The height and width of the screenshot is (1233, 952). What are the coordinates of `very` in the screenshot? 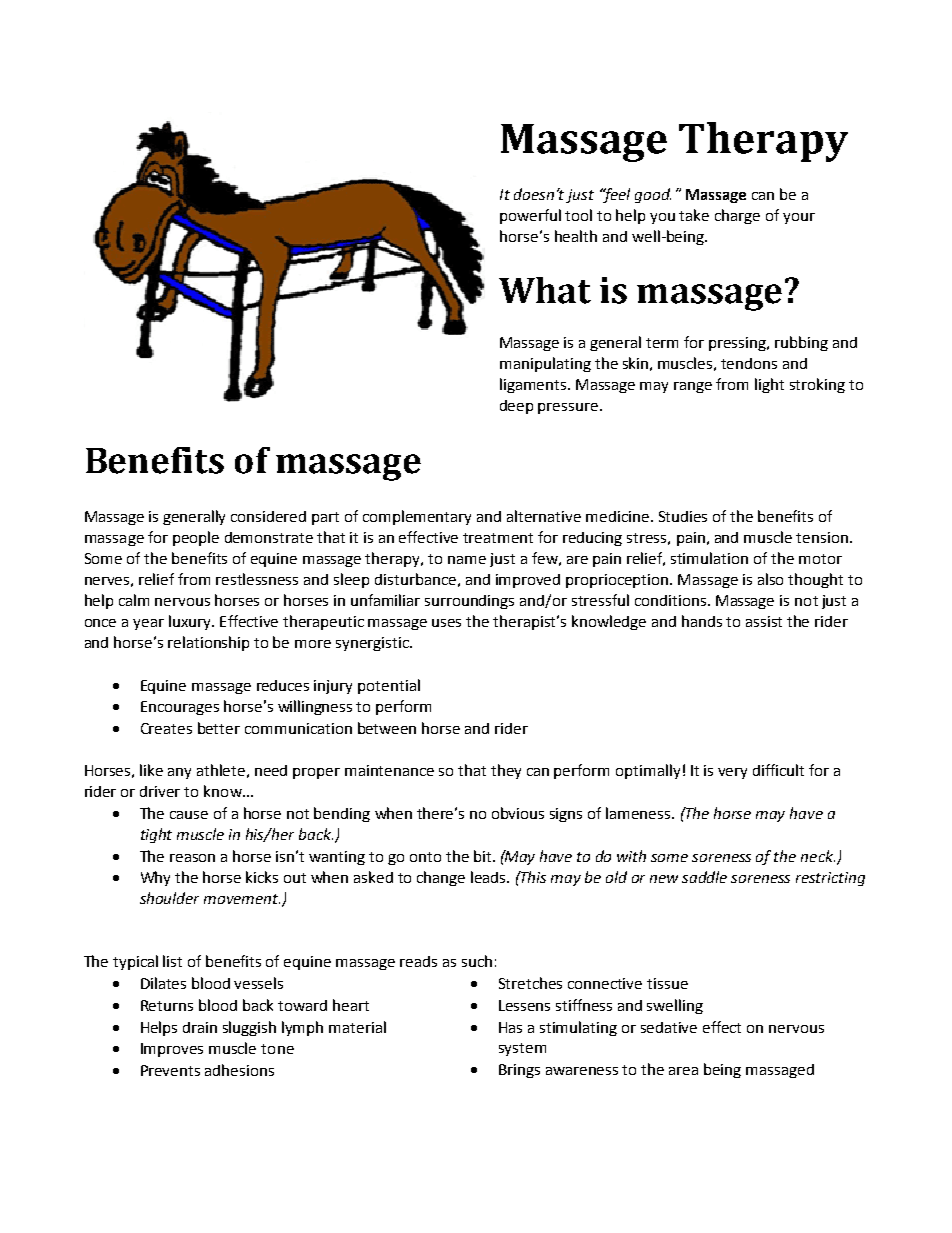 It's located at (732, 773).
